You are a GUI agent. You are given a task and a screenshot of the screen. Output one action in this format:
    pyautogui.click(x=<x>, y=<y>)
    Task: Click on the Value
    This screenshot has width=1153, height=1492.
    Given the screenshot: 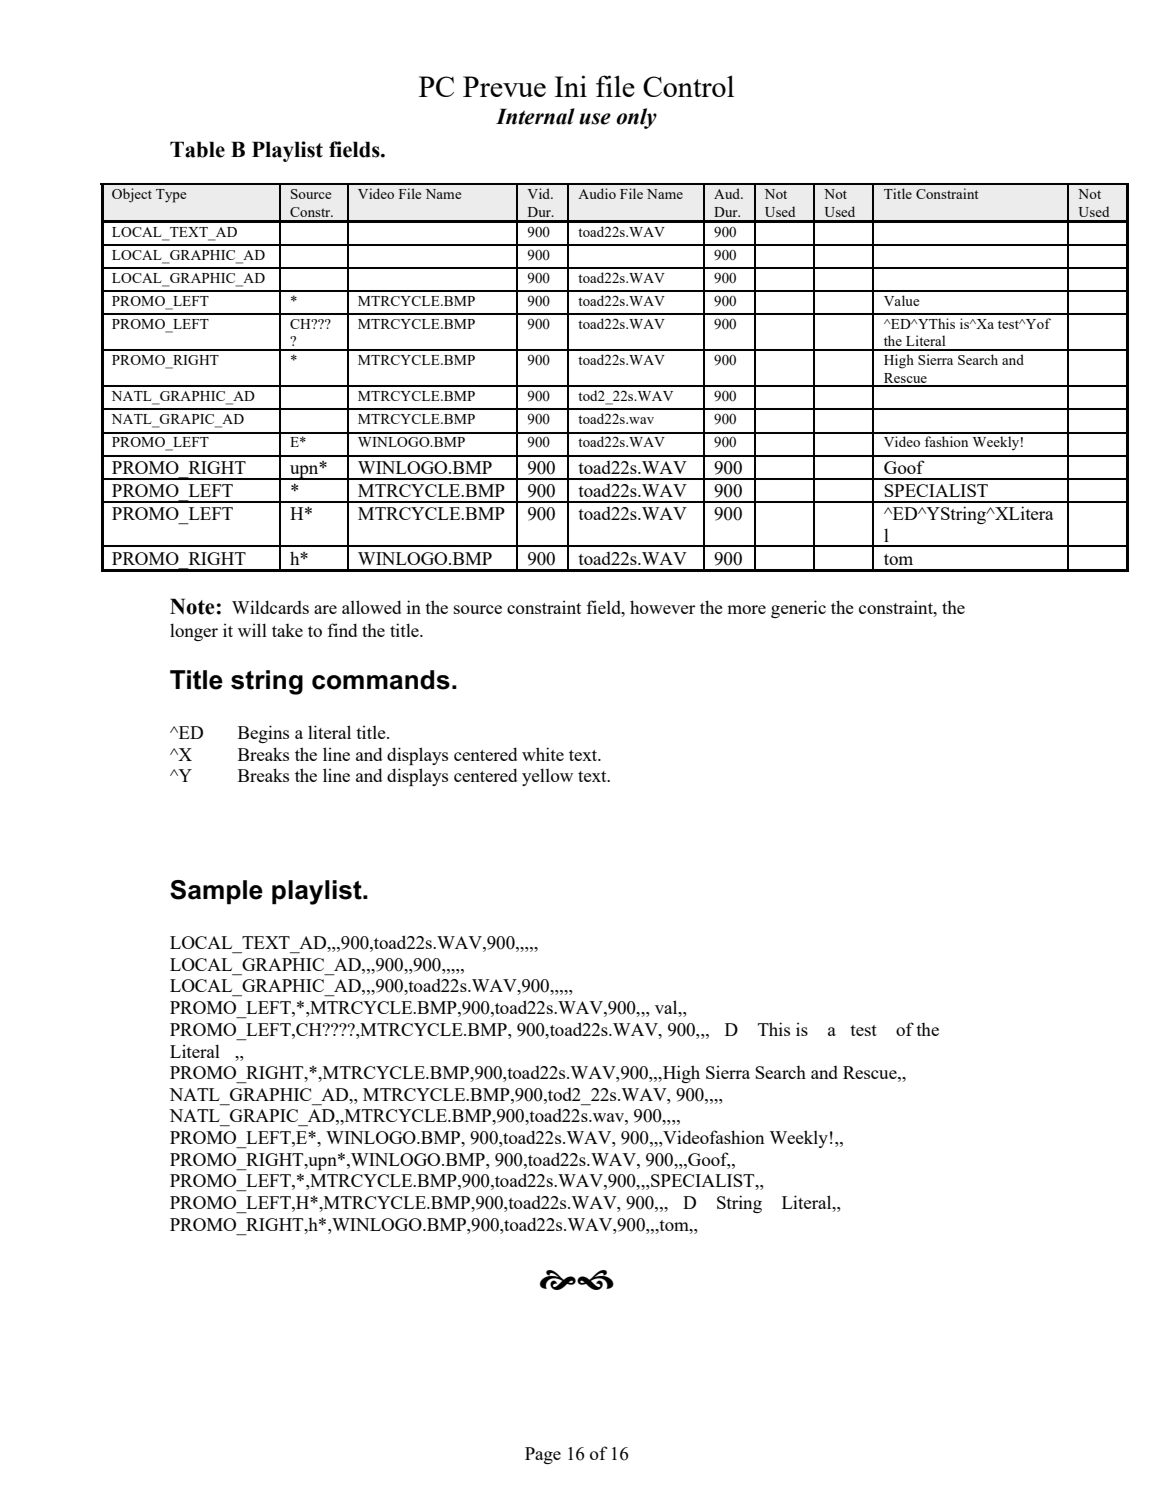 What is the action you would take?
    pyautogui.click(x=902, y=300)
